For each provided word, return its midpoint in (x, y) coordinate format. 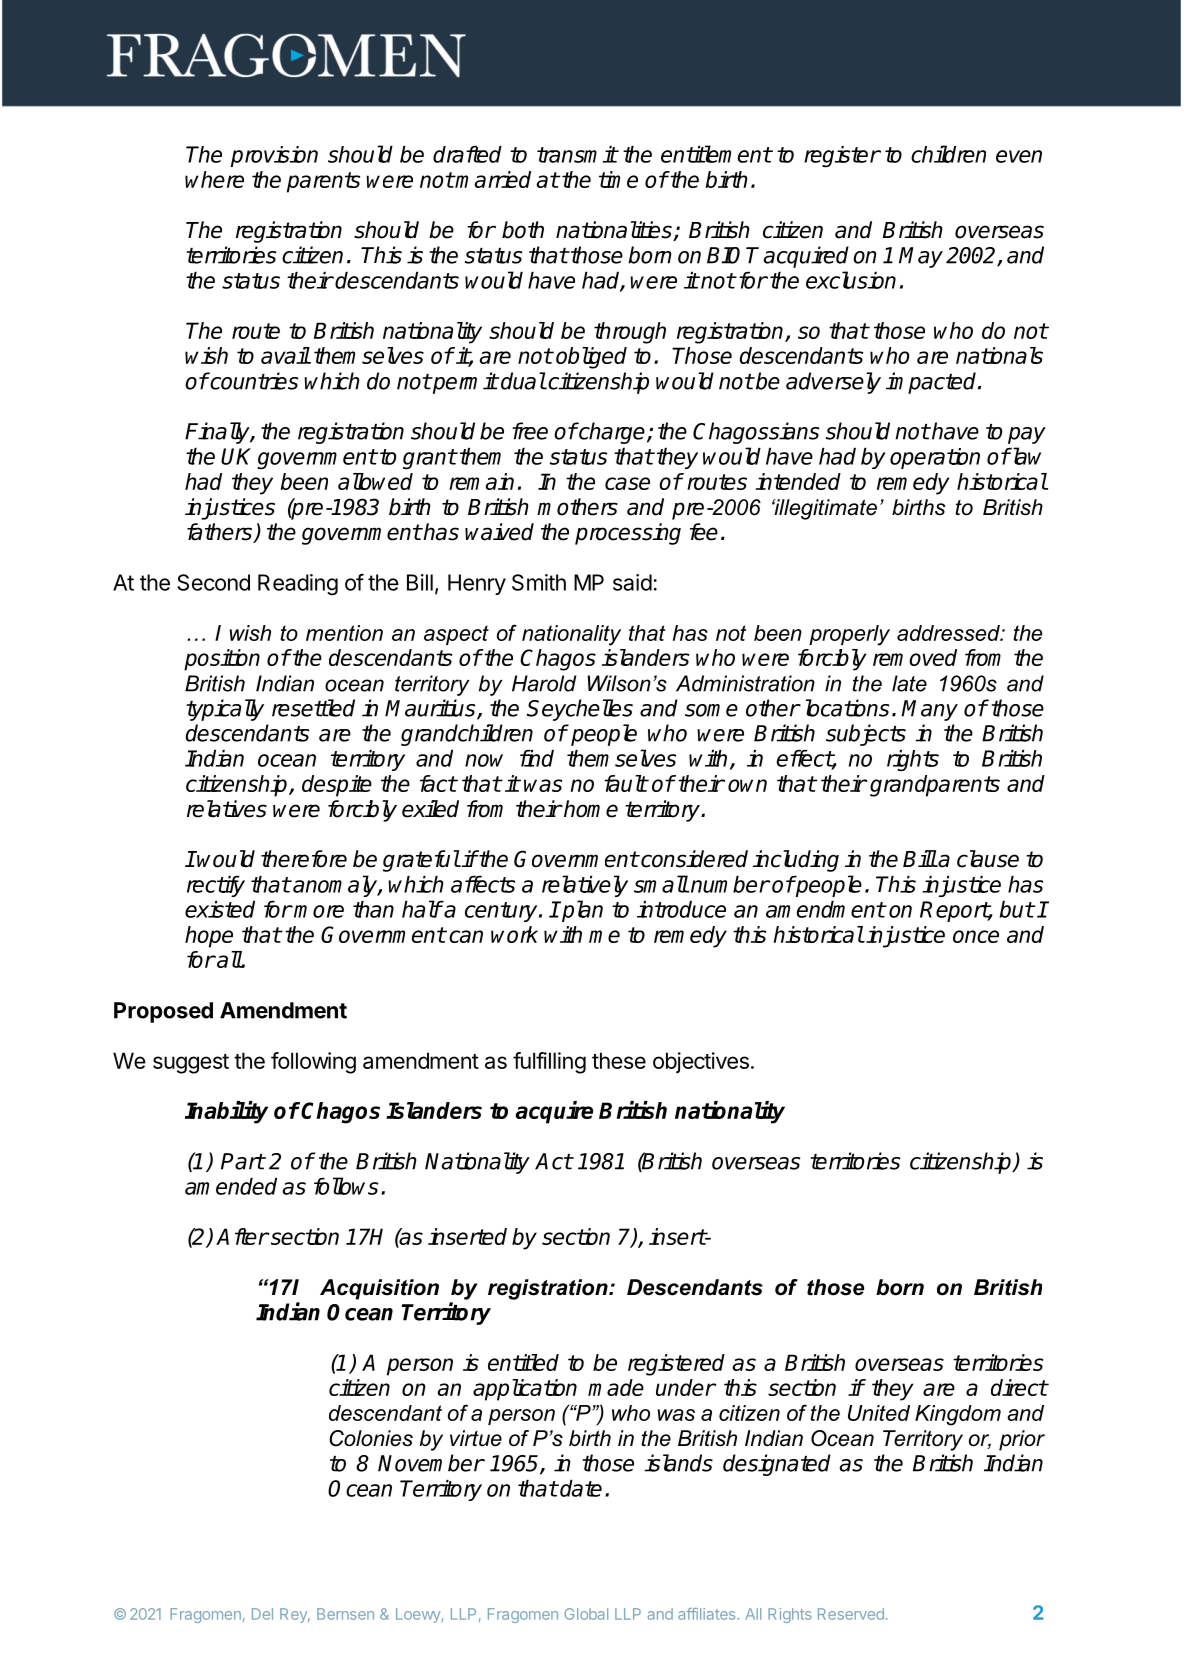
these (619, 1060)
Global (586, 1614)
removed (915, 657)
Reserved (851, 1614)
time (618, 179)
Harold (544, 683)
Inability (226, 1112)
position (222, 660)
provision (274, 156)
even (1019, 156)
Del (262, 1614)
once (976, 936)
